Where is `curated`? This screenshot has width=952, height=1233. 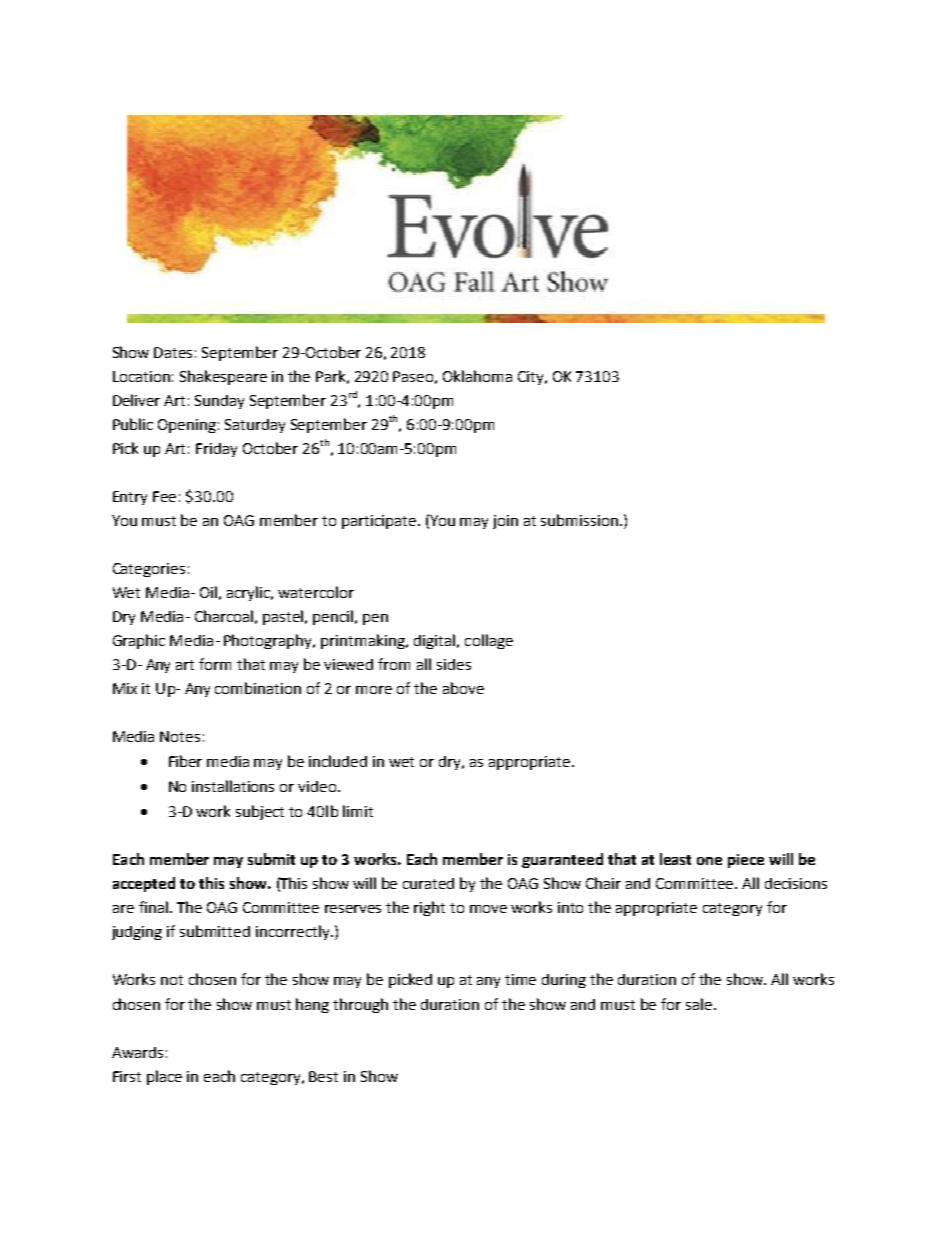
curated is located at coordinates (428, 883).
